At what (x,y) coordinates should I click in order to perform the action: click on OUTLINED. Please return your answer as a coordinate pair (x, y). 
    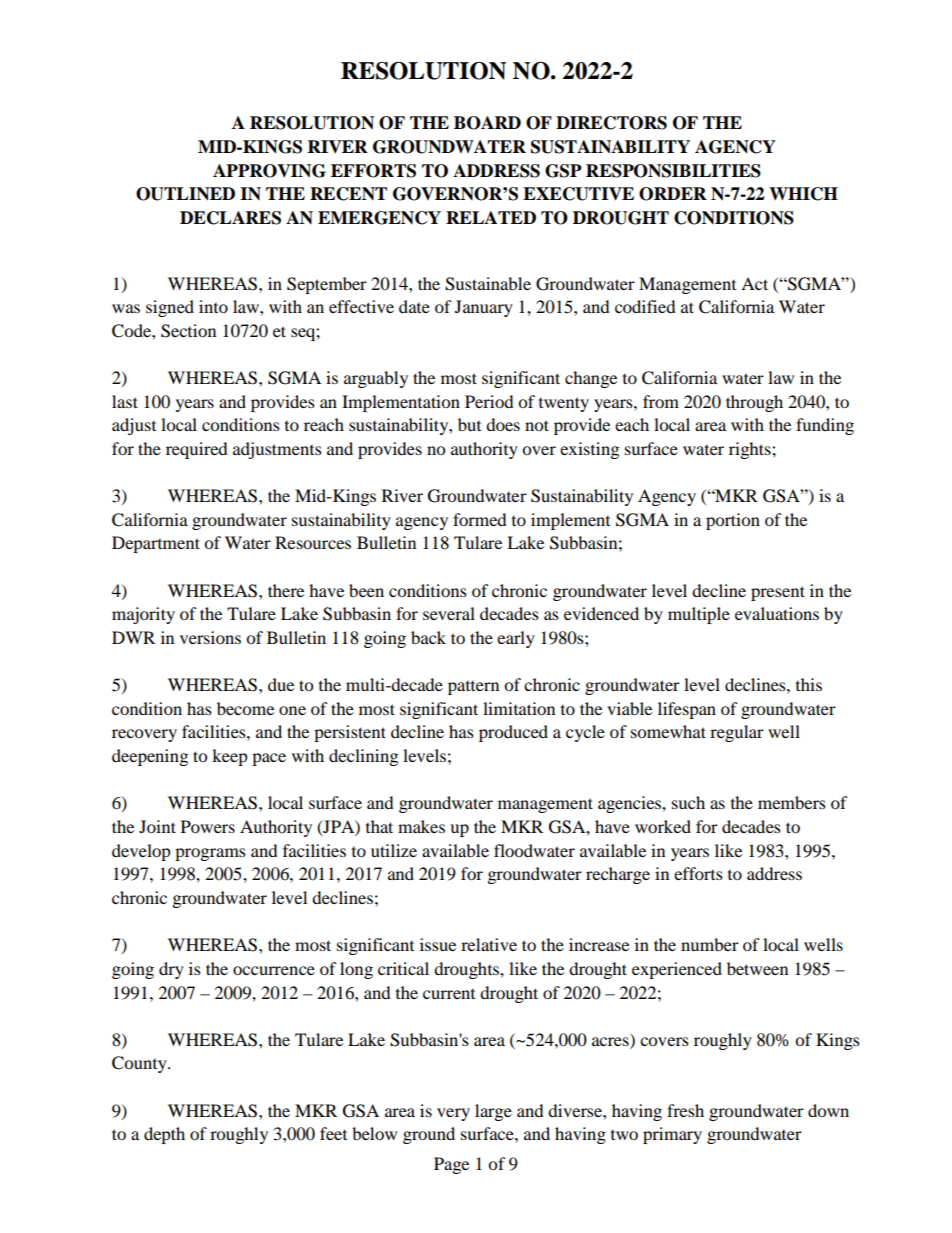
    Looking at the image, I should click on (185, 194).
